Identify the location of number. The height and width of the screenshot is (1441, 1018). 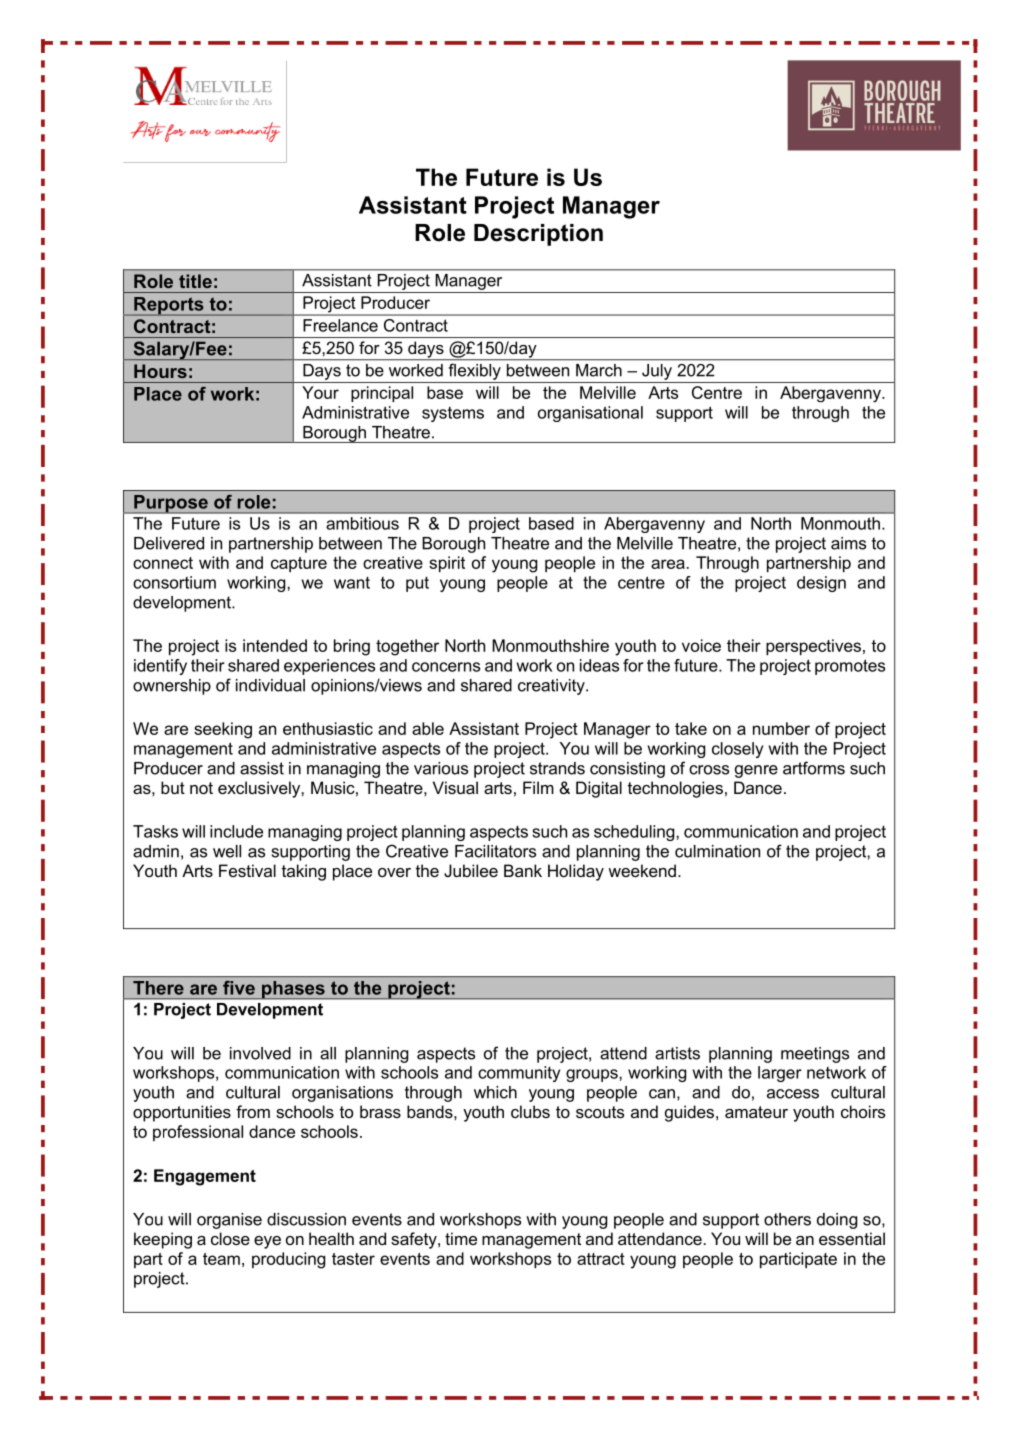
(781, 728).
